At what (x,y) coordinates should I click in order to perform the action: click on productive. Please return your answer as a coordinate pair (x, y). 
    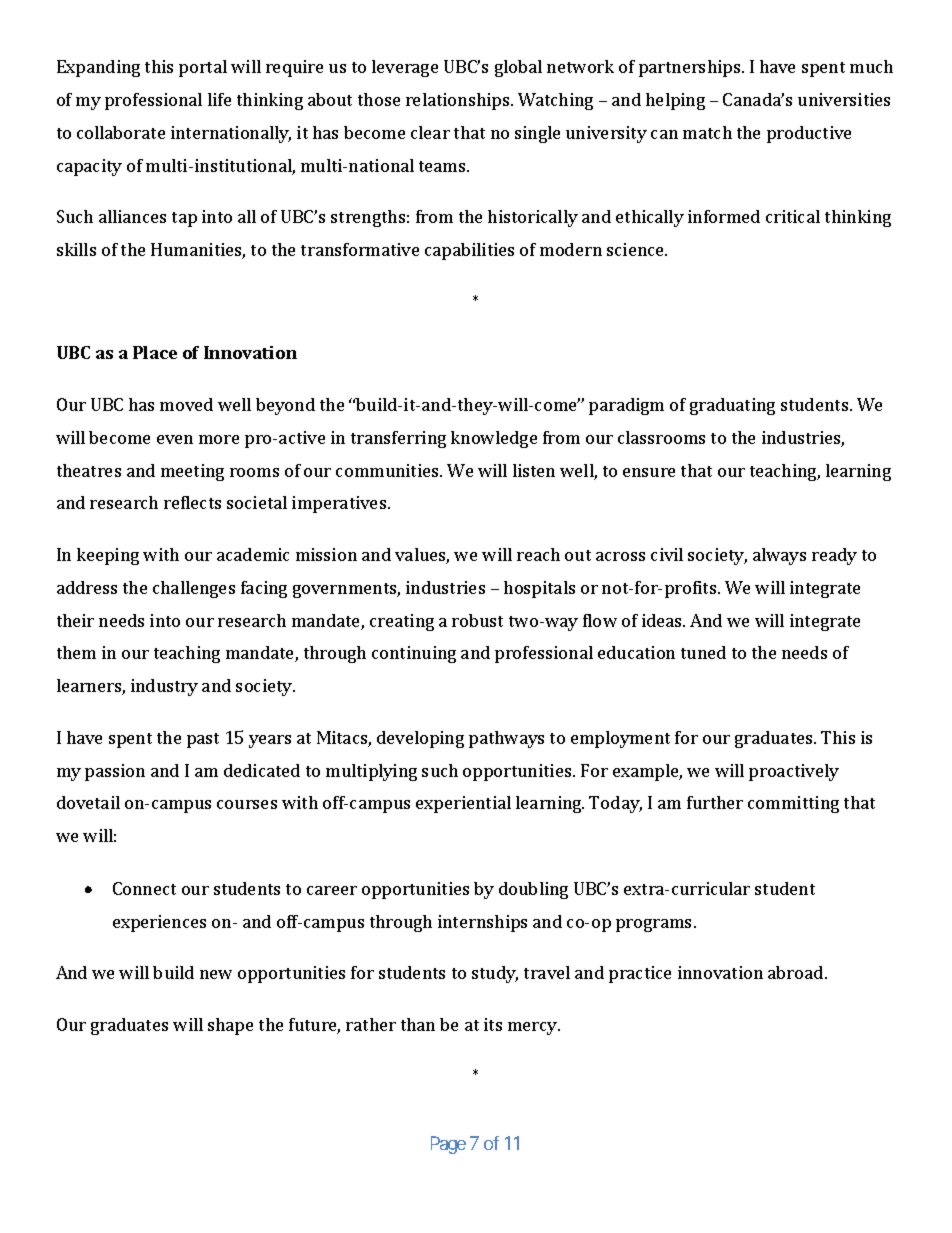
    Looking at the image, I should click on (809, 134).
